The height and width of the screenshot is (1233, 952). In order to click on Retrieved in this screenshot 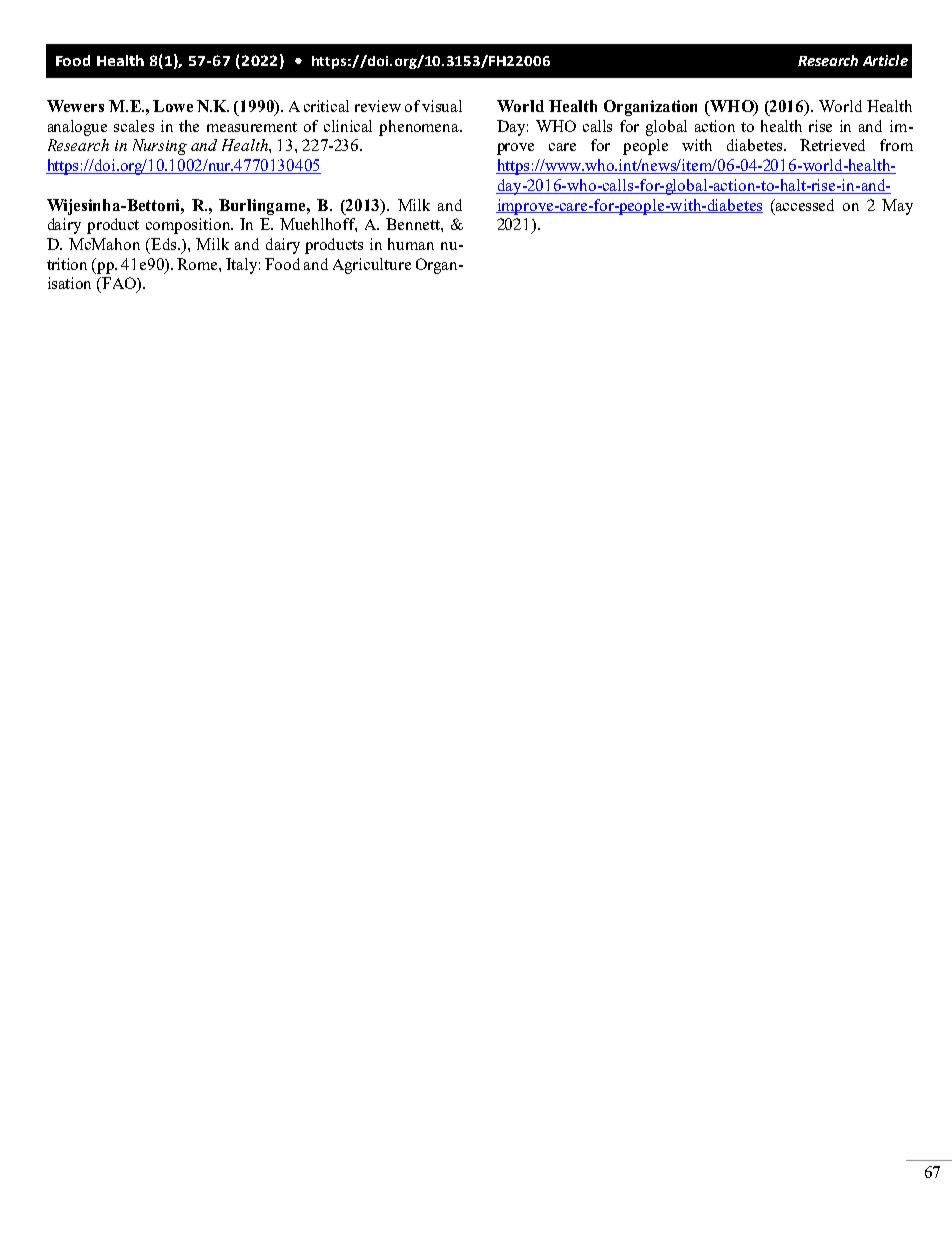, I will do `click(832, 145)`.
